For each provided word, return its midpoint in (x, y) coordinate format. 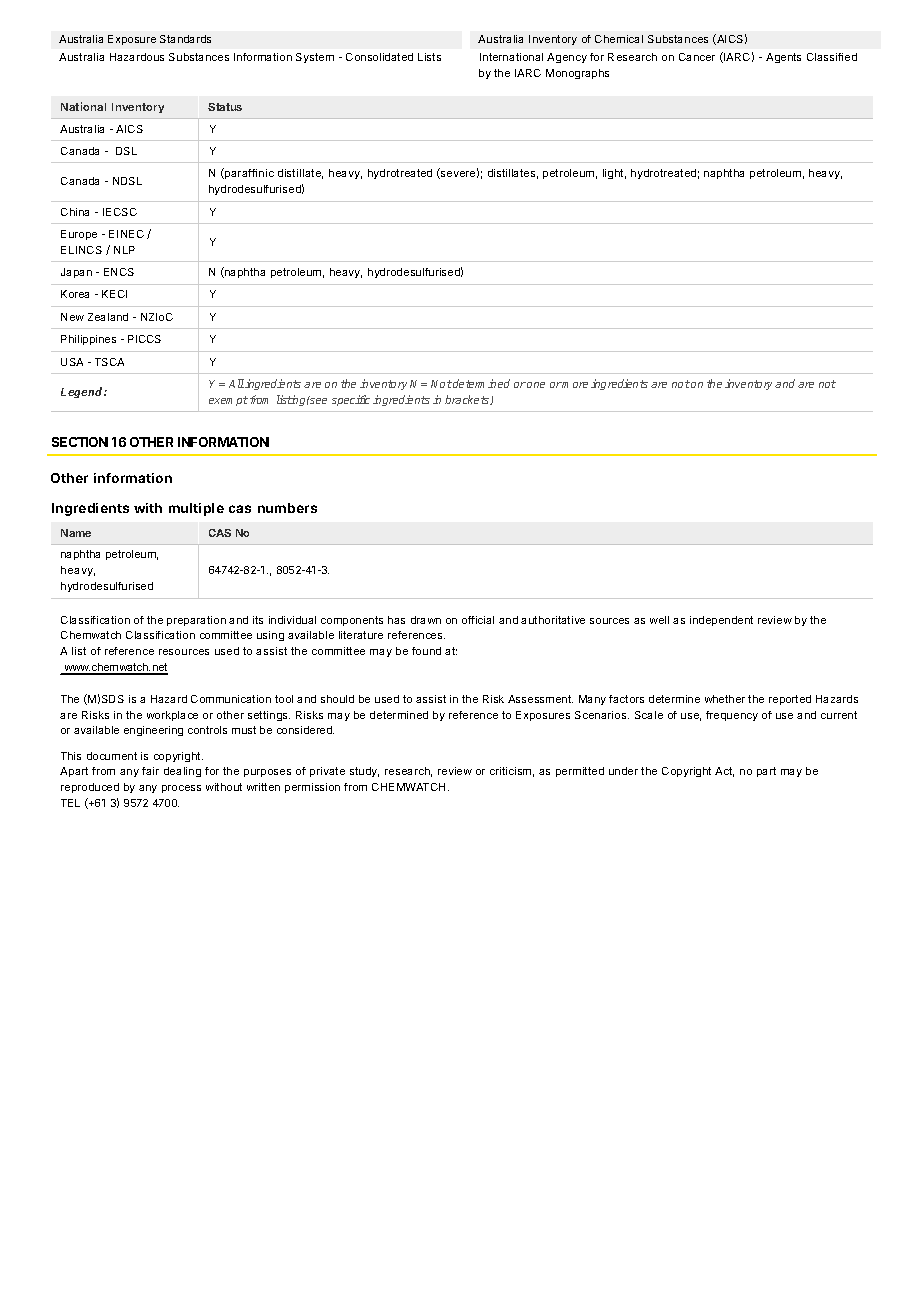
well (659, 620)
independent (721, 621)
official (478, 620)
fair (150, 771)
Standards (185, 39)
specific (351, 400)
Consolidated (379, 57)
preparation (196, 621)
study (364, 772)
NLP (124, 250)
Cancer (697, 57)
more (574, 385)
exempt (228, 401)
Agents (783, 58)
